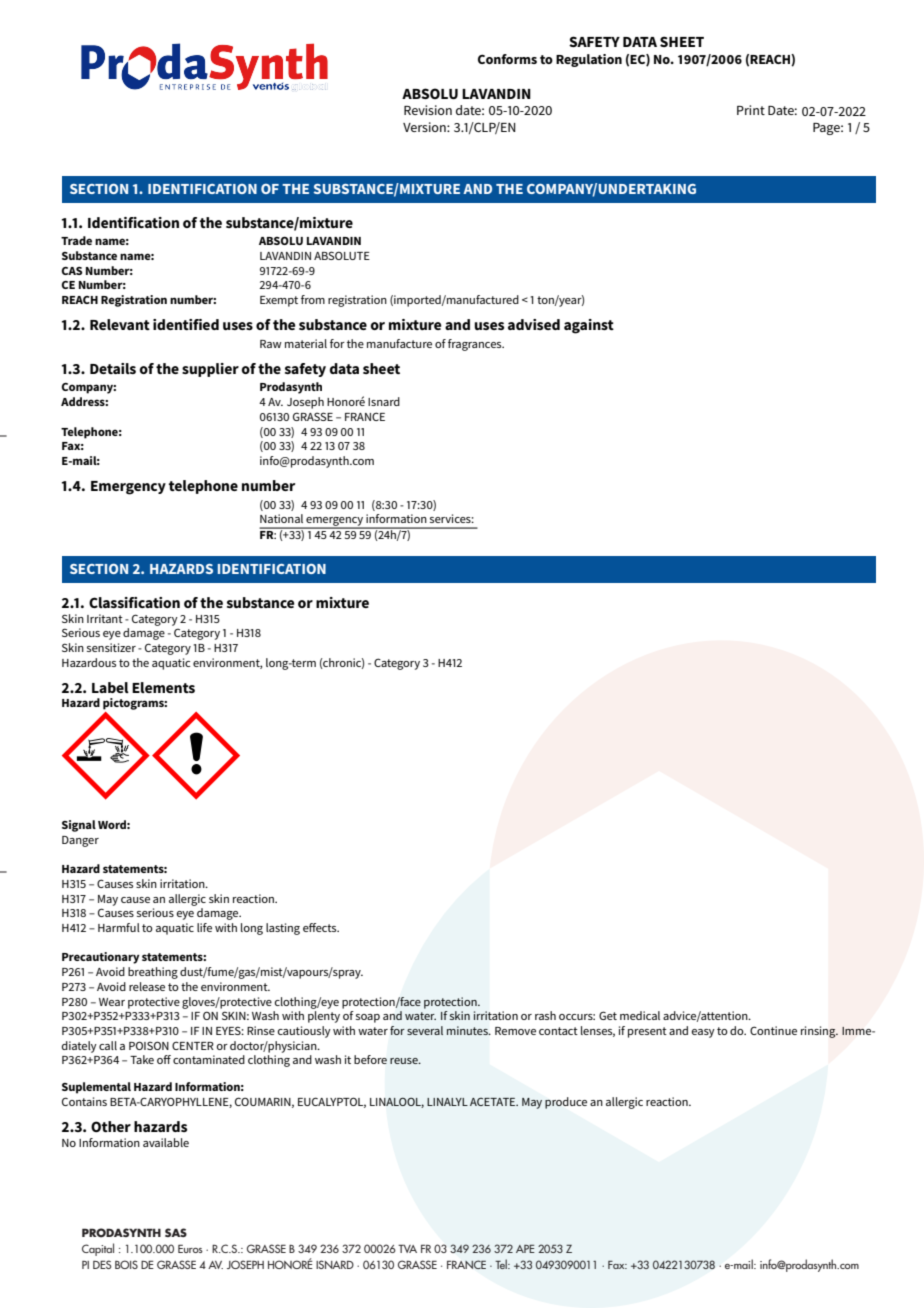 The image size is (924, 1308). I want to click on Classification, so click(134, 602).
